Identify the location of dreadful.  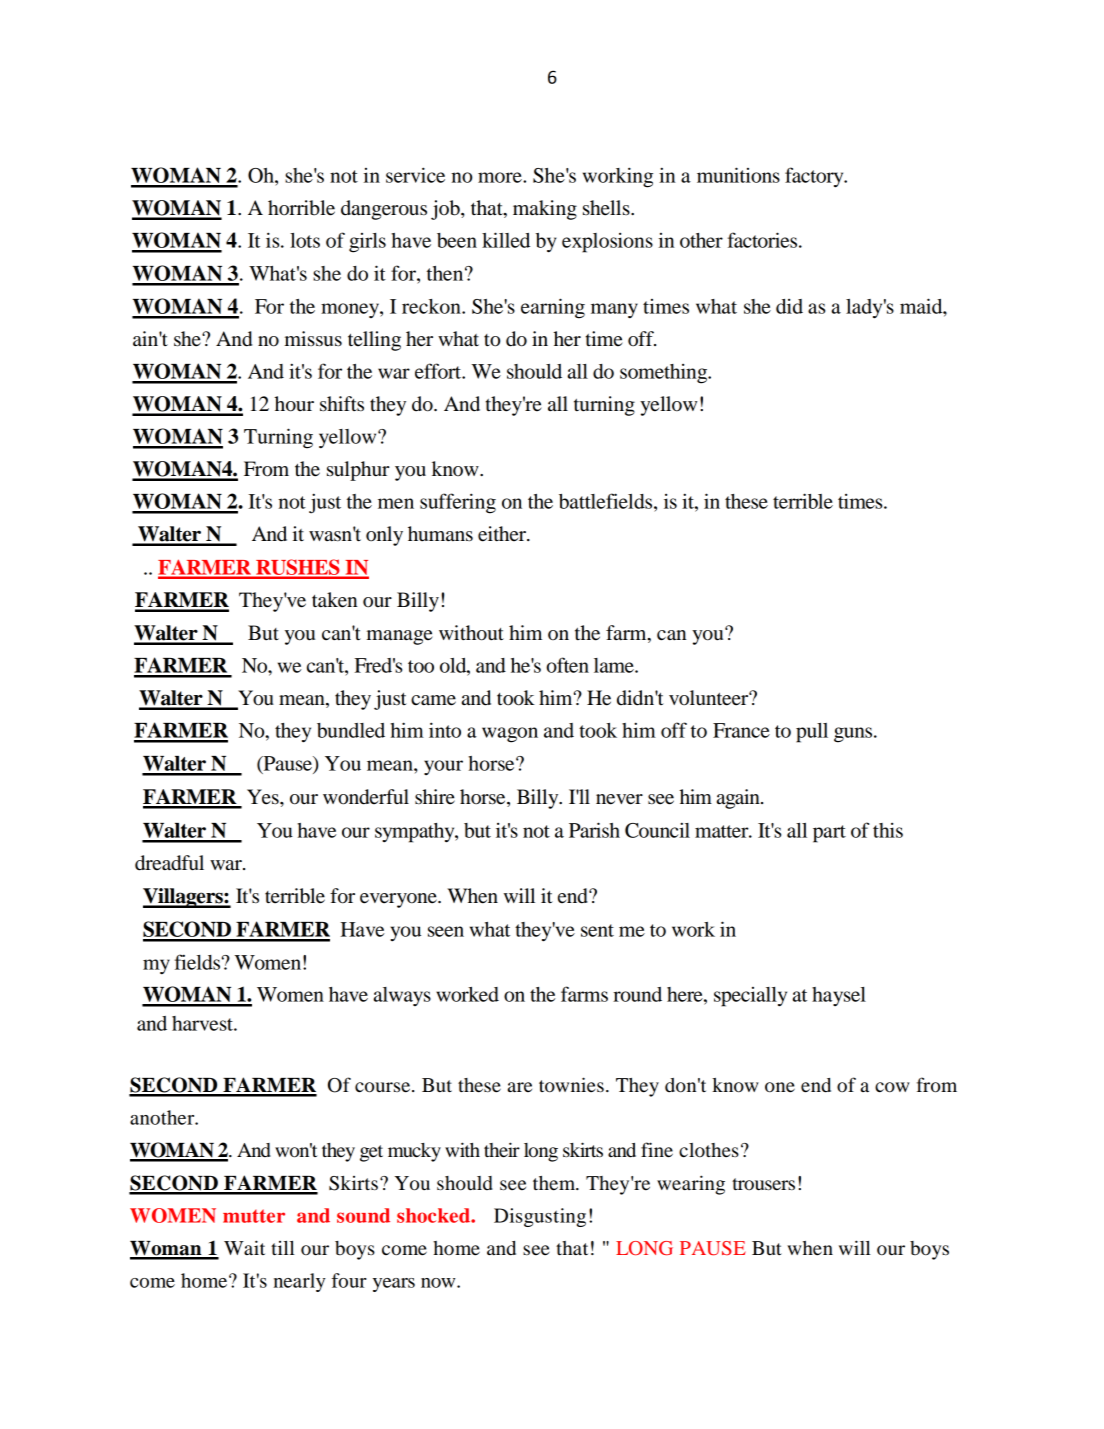
(169, 863).
